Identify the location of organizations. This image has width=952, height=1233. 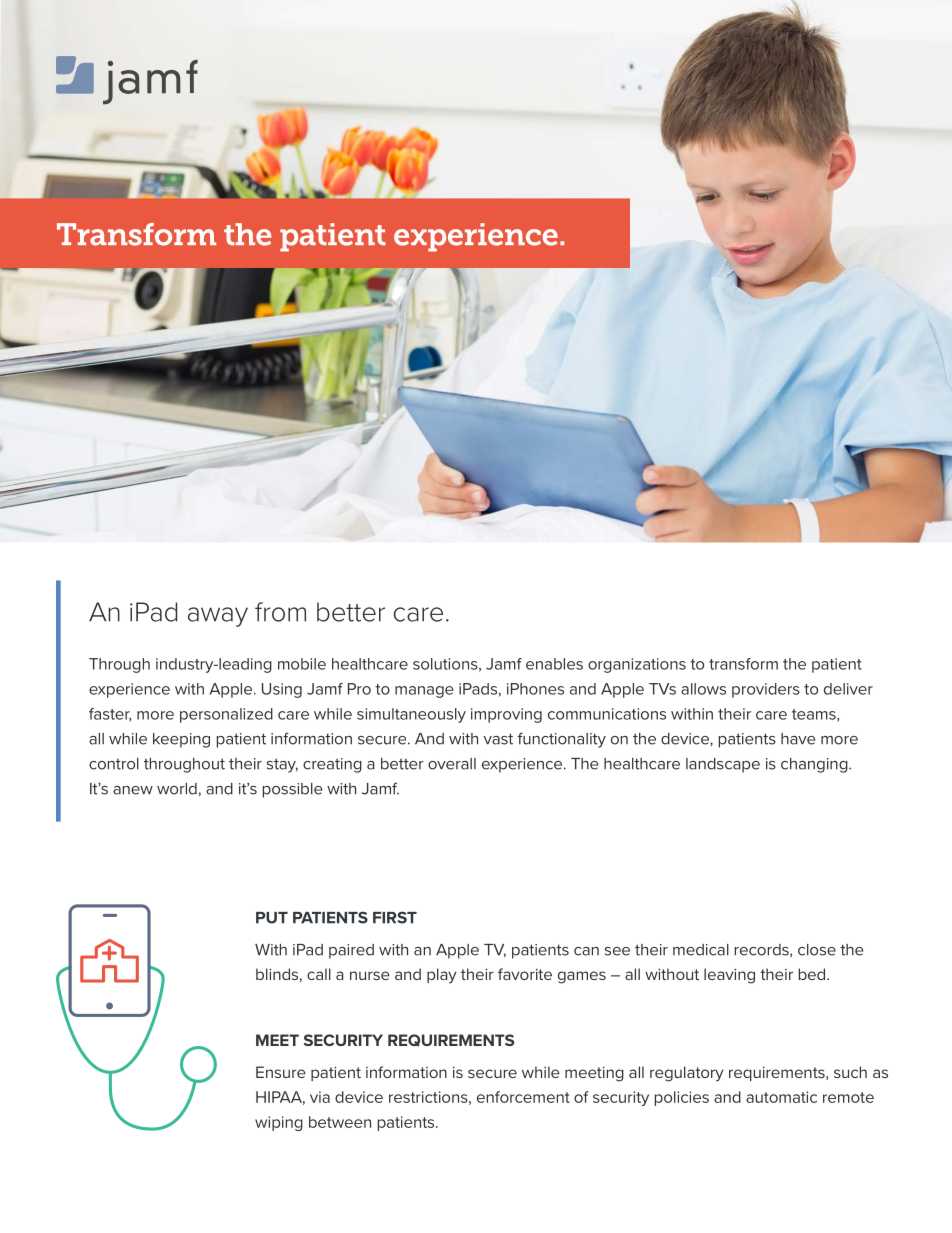
(637, 665).
